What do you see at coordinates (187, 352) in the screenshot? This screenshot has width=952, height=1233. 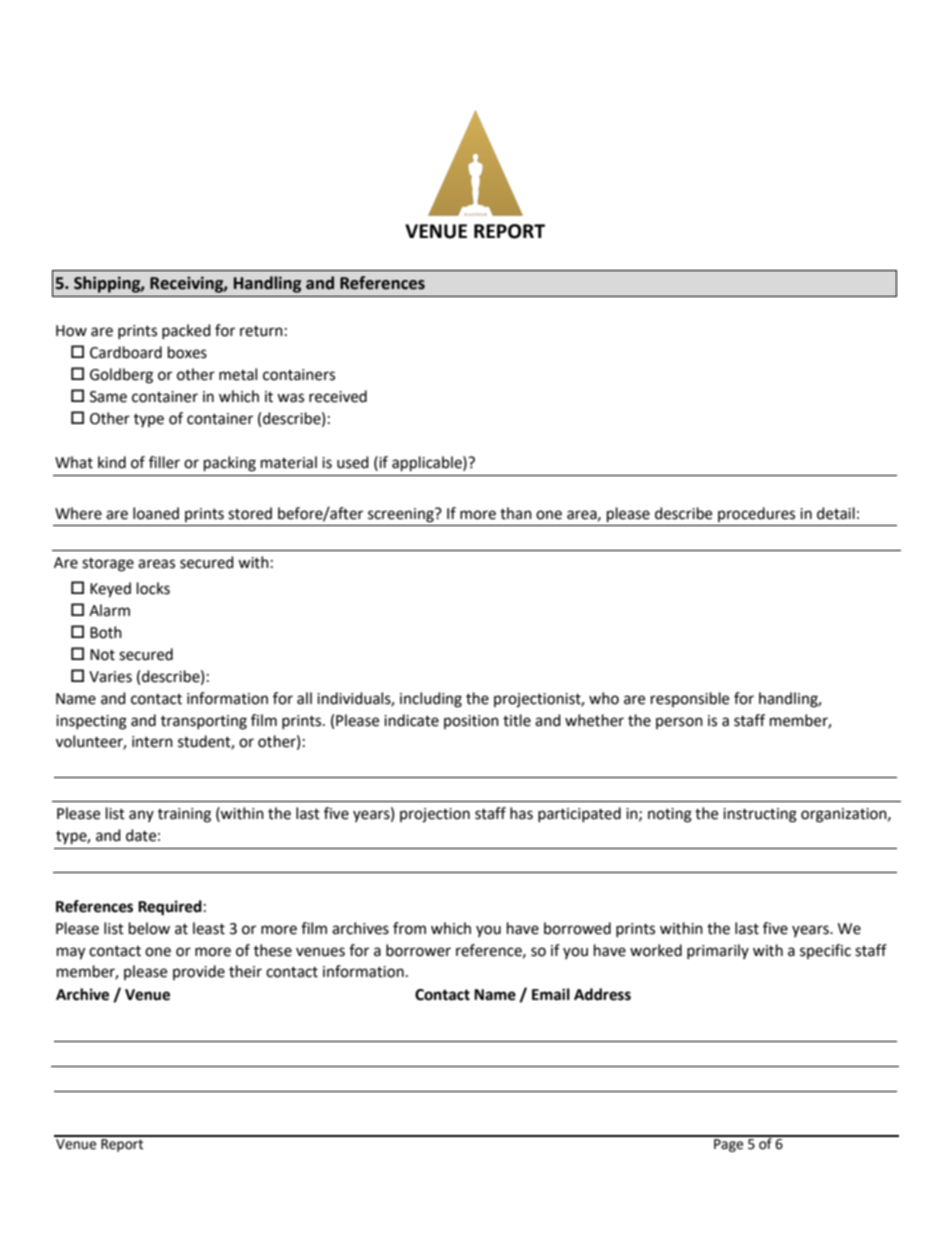 I see `boxes` at bounding box center [187, 352].
